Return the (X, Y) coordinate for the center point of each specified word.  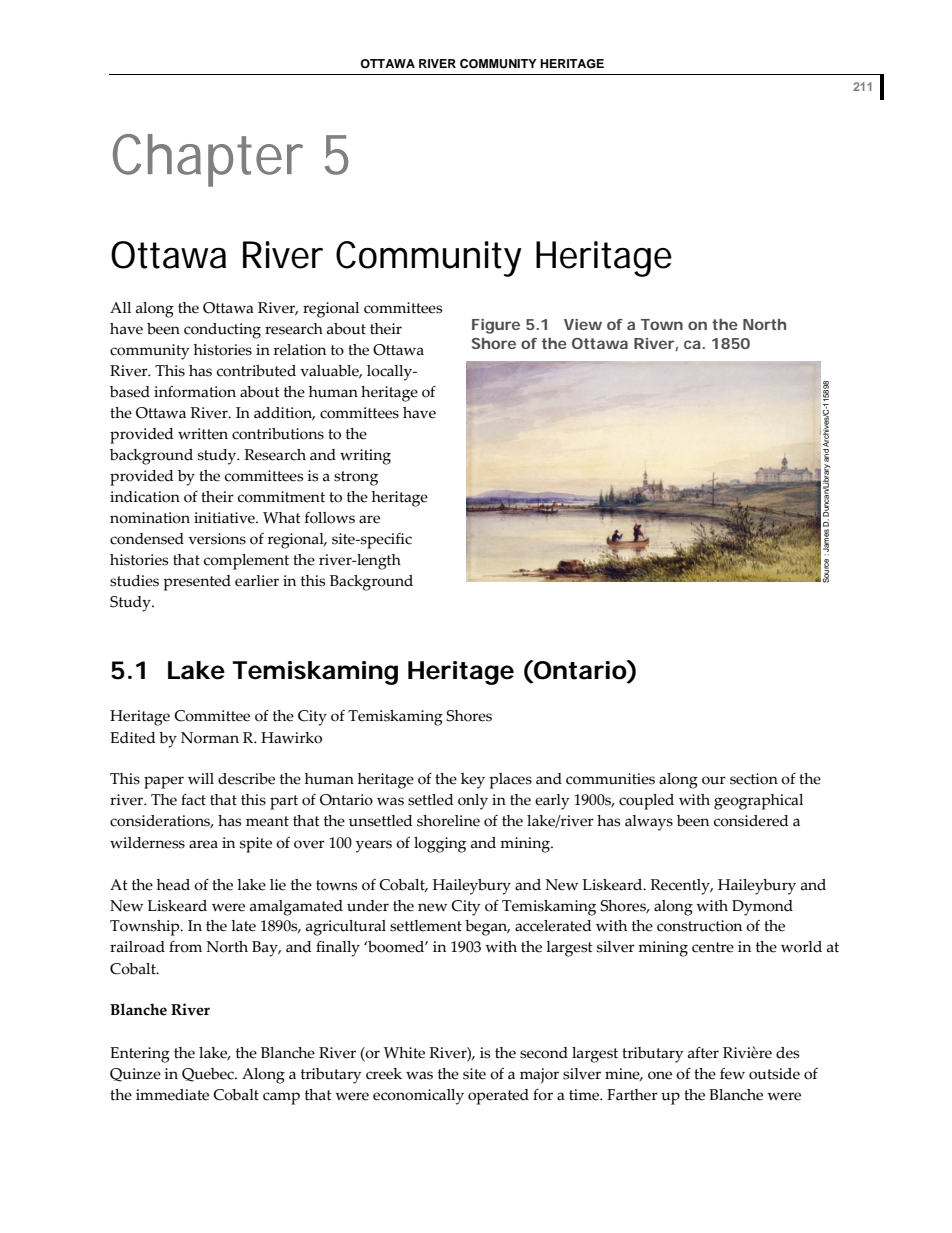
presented (197, 583)
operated (498, 1097)
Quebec (209, 1075)
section (754, 779)
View (583, 324)
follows (330, 518)
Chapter (208, 160)
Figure (496, 326)
